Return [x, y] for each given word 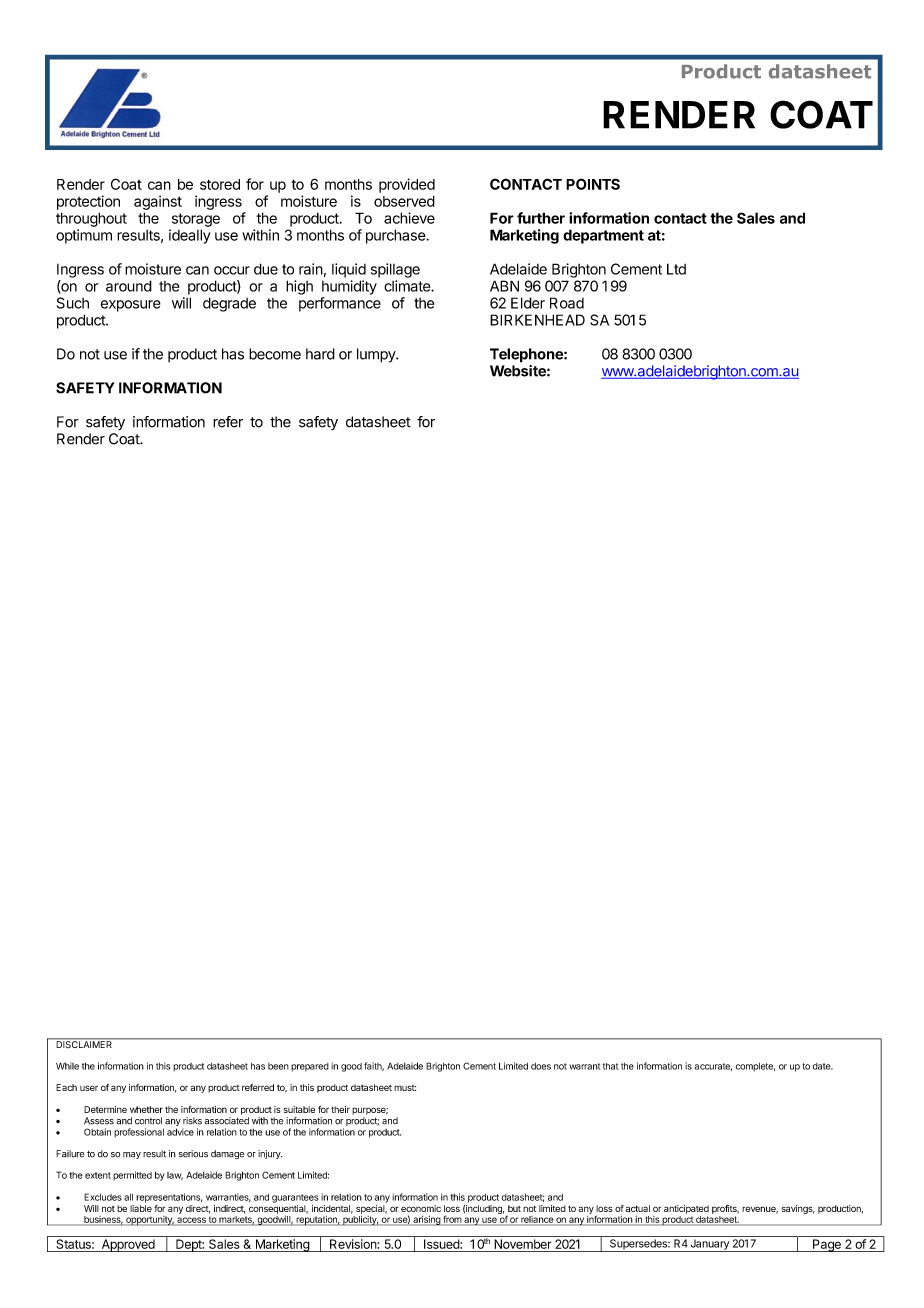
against [158, 202]
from [452, 1220]
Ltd [676, 269]
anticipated [686, 1209]
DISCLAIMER [84, 1043]
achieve [409, 218]
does [541, 1066]
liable [141, 1208]
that [611, 1066]
